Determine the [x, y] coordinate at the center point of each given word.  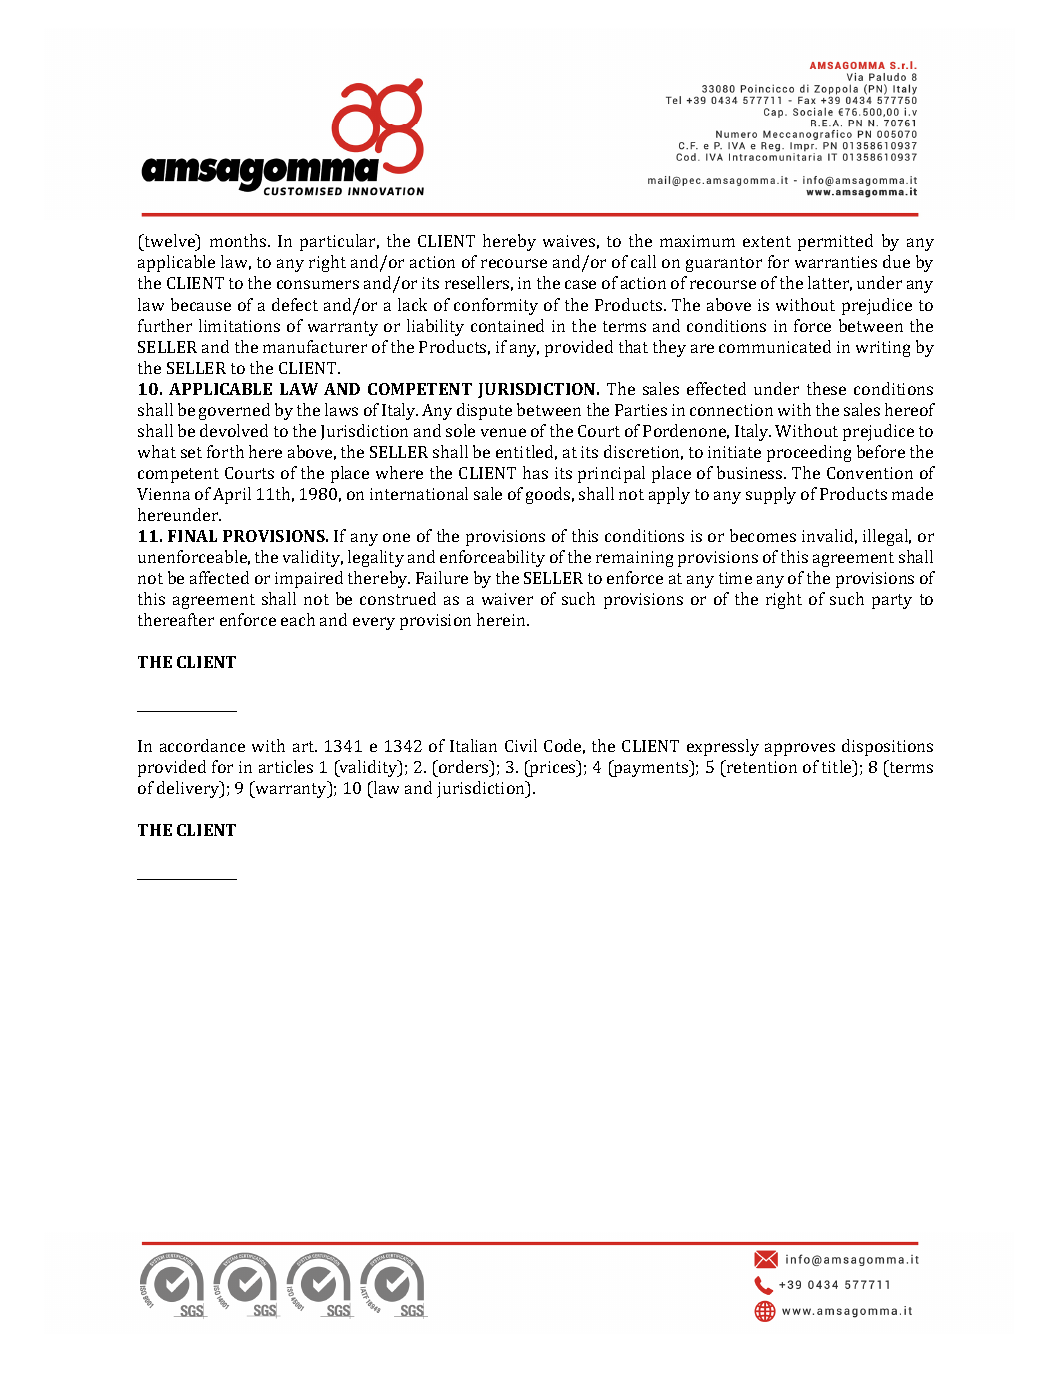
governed [234, 411]
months [239, 240]
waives [569, 241]
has [535, 472]
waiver [507, 599]
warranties [836, 262]
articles [286, 766]
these [826, 388]
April [232, 495]
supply [771, 495]
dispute [484, 411]
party [892, 601]
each [298, 619]
